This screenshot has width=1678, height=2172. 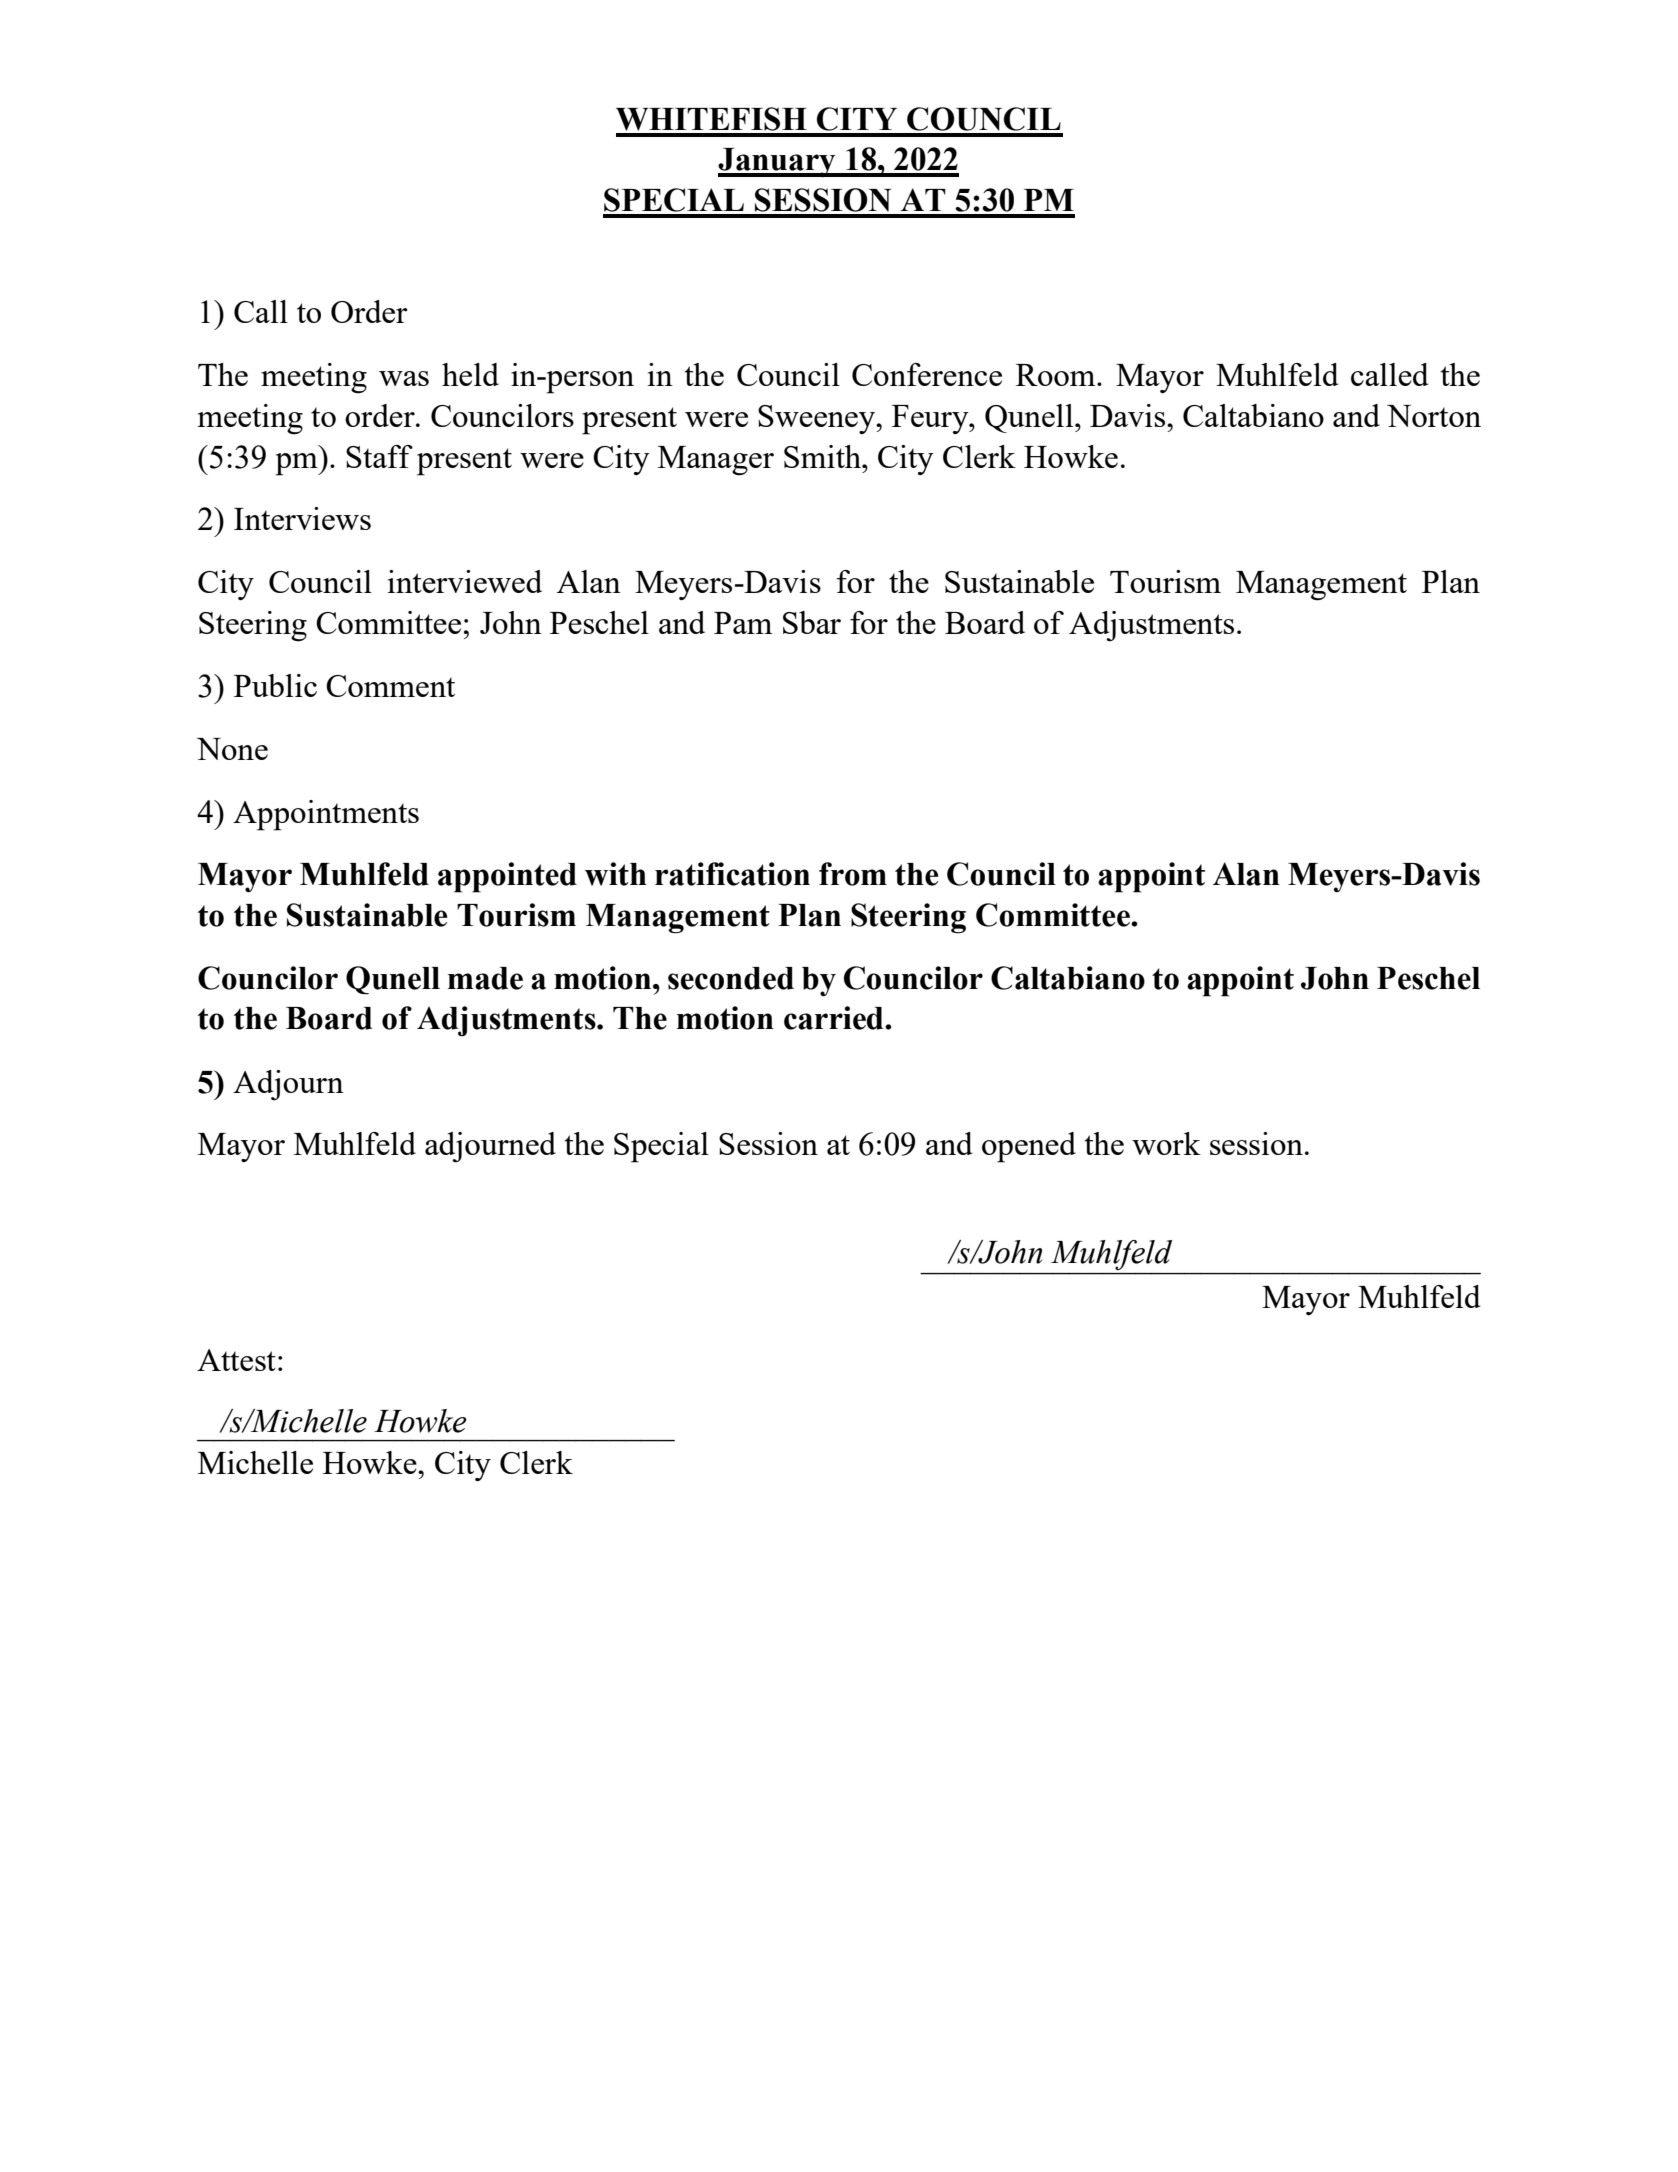 What do you see at coordinates (835, 1018) in the screenshot?
I see `carried` at bounding box center [835, 1018].
